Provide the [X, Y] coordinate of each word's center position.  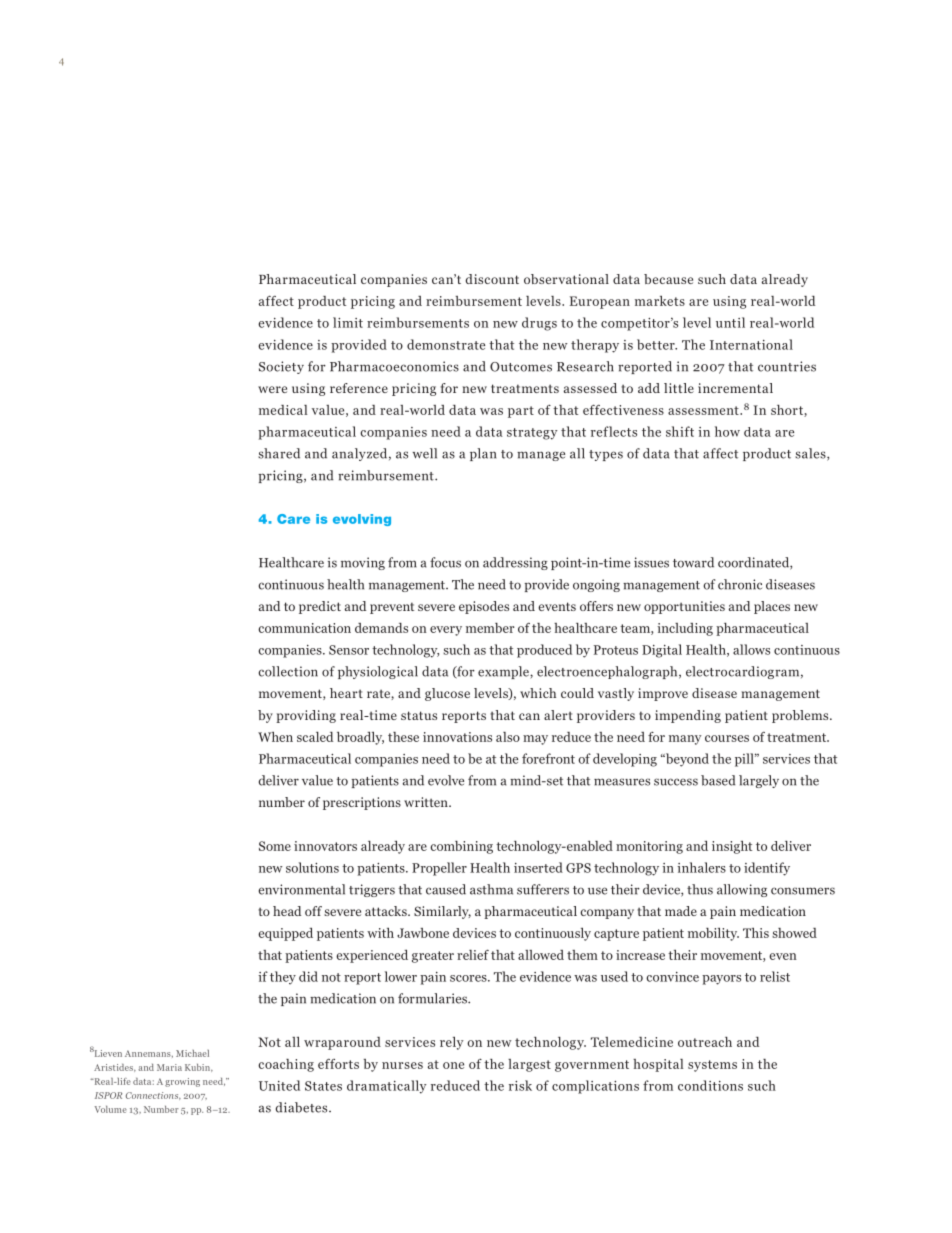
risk [520, 1085]
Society [281, 367]
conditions [710, 1085]
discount [492, 279]
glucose [447, 694]
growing [182, 1082]
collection [288, 671]
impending [688, 716]
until [730, 322]
